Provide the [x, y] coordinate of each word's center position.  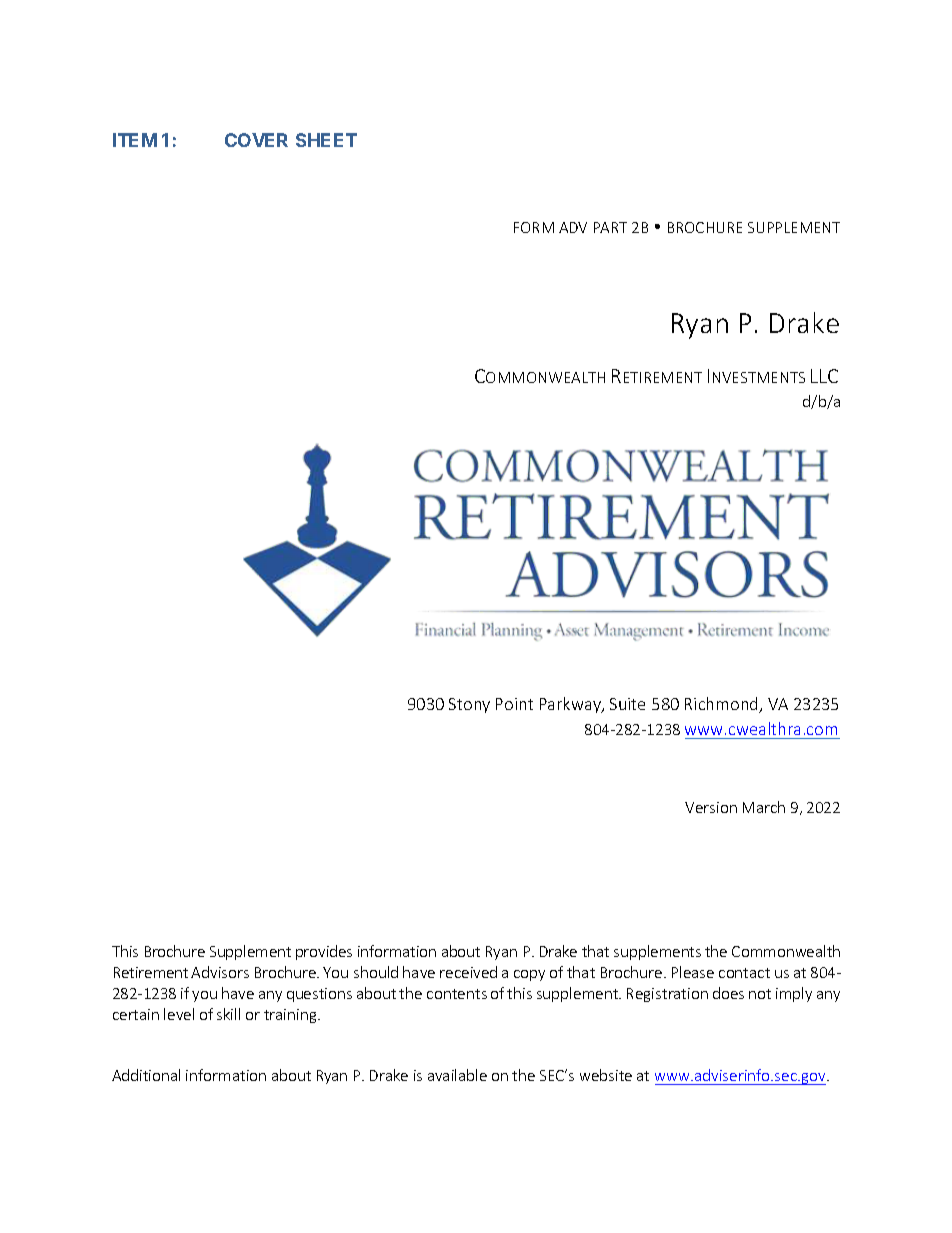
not [760, 994]
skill [228, 1014]
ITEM [135, 140]
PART [610, 227]
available [457, 1075]
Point [514, 704]
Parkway [571, 705]
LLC [824, 376]
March [764, 807]
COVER [256, 140]
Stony [469, 705]
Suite [627, 704]
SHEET [326, 140]
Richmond [723, 705]
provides [324, 952]
